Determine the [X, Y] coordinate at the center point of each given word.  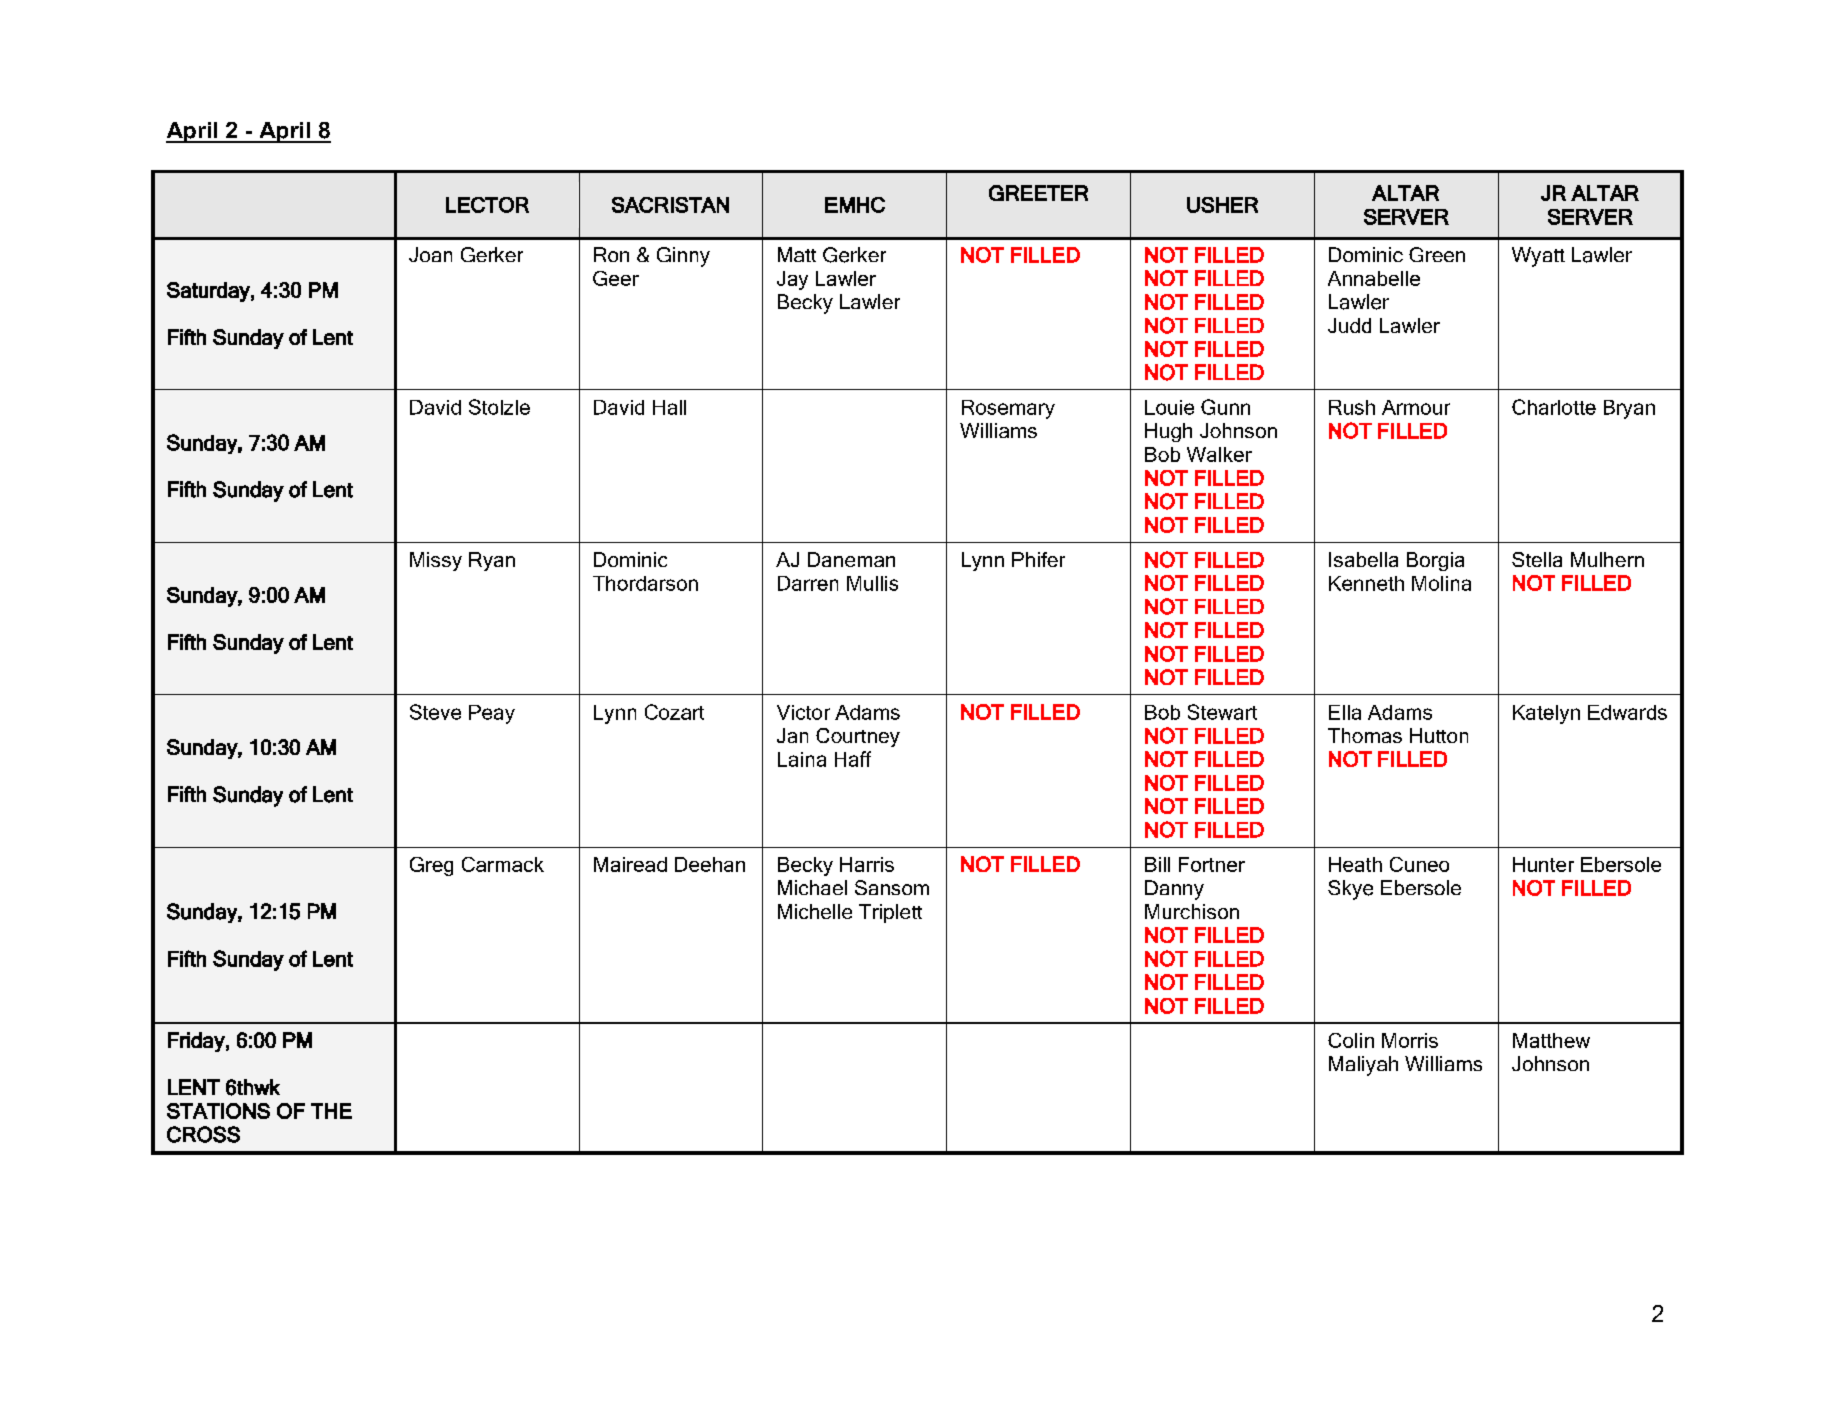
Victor [803, 712]
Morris [1410, 1040]
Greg [431, 866]
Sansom [892, 887]
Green [1437, 254]
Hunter [1543, 864]
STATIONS [218, 1111]
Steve [435, 712]
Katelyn [1546, 714]
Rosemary [1008, 409]
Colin [1351, 1040]
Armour [1416, 407]
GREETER [1038, 193]
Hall [669, 407]
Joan [430, 254]
